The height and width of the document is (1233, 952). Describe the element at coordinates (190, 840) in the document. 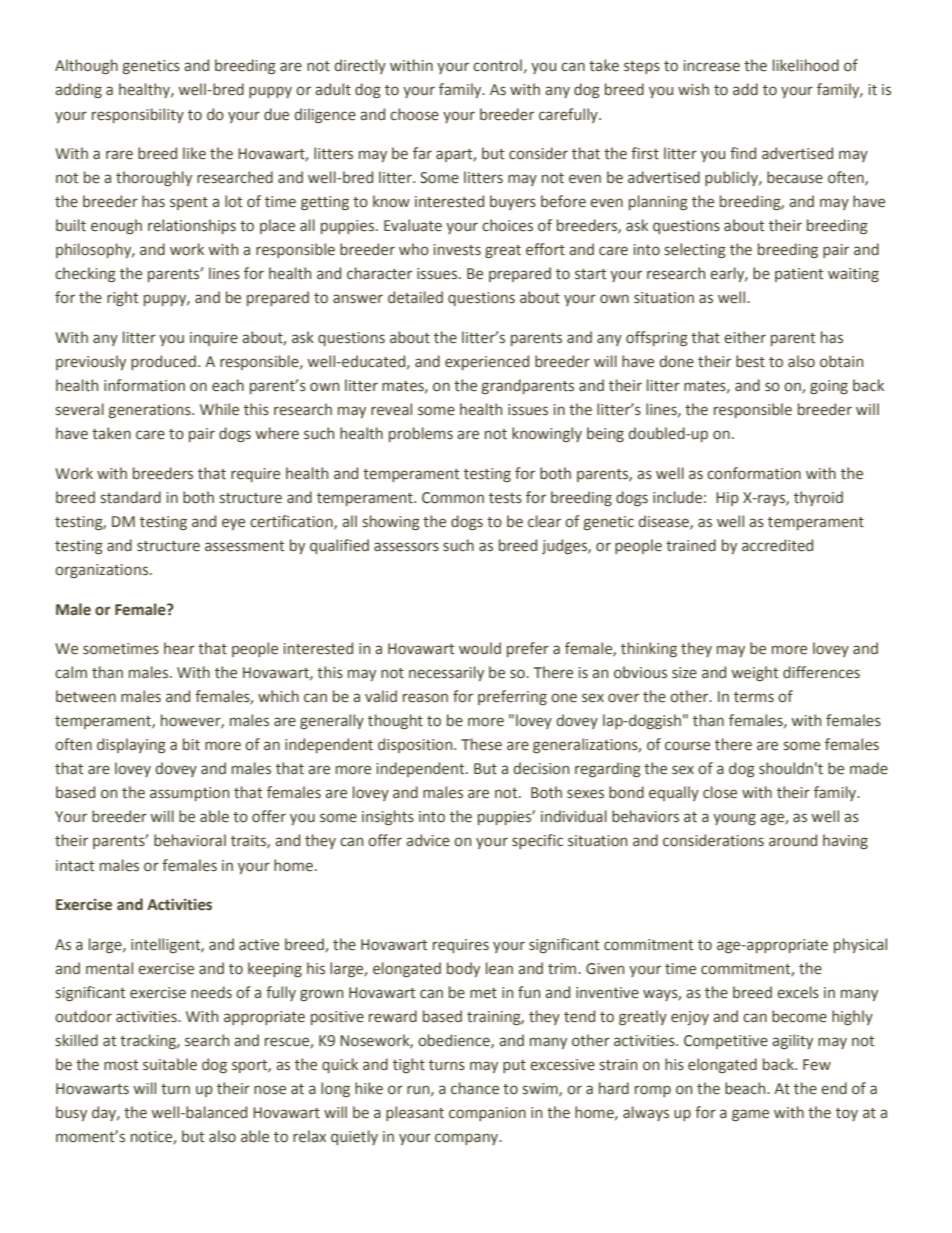

I see `behavioral` at that location.
